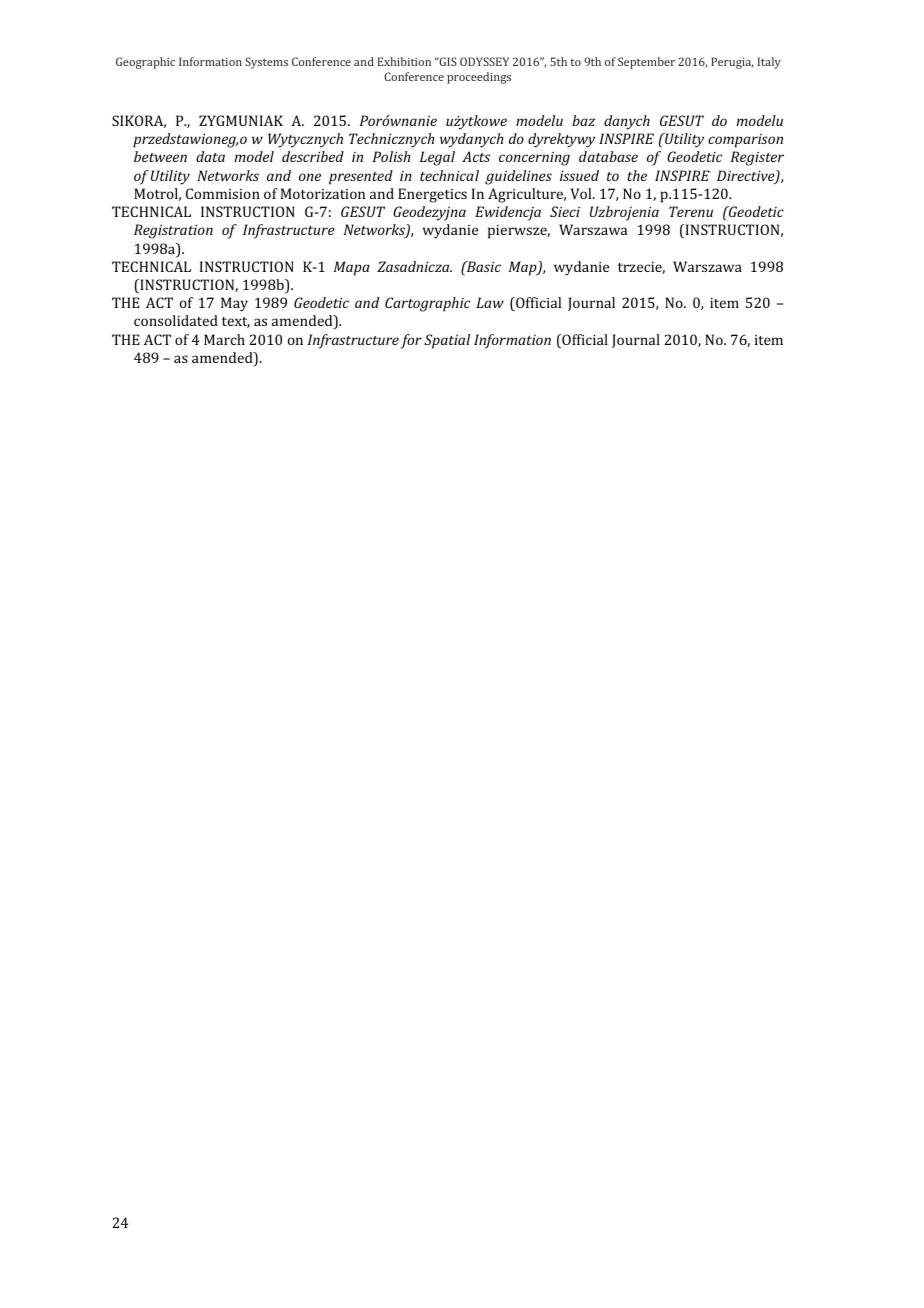 The height and width of the screenshot is (1308, 924). I want to click on Commision, so click(223, 193).
